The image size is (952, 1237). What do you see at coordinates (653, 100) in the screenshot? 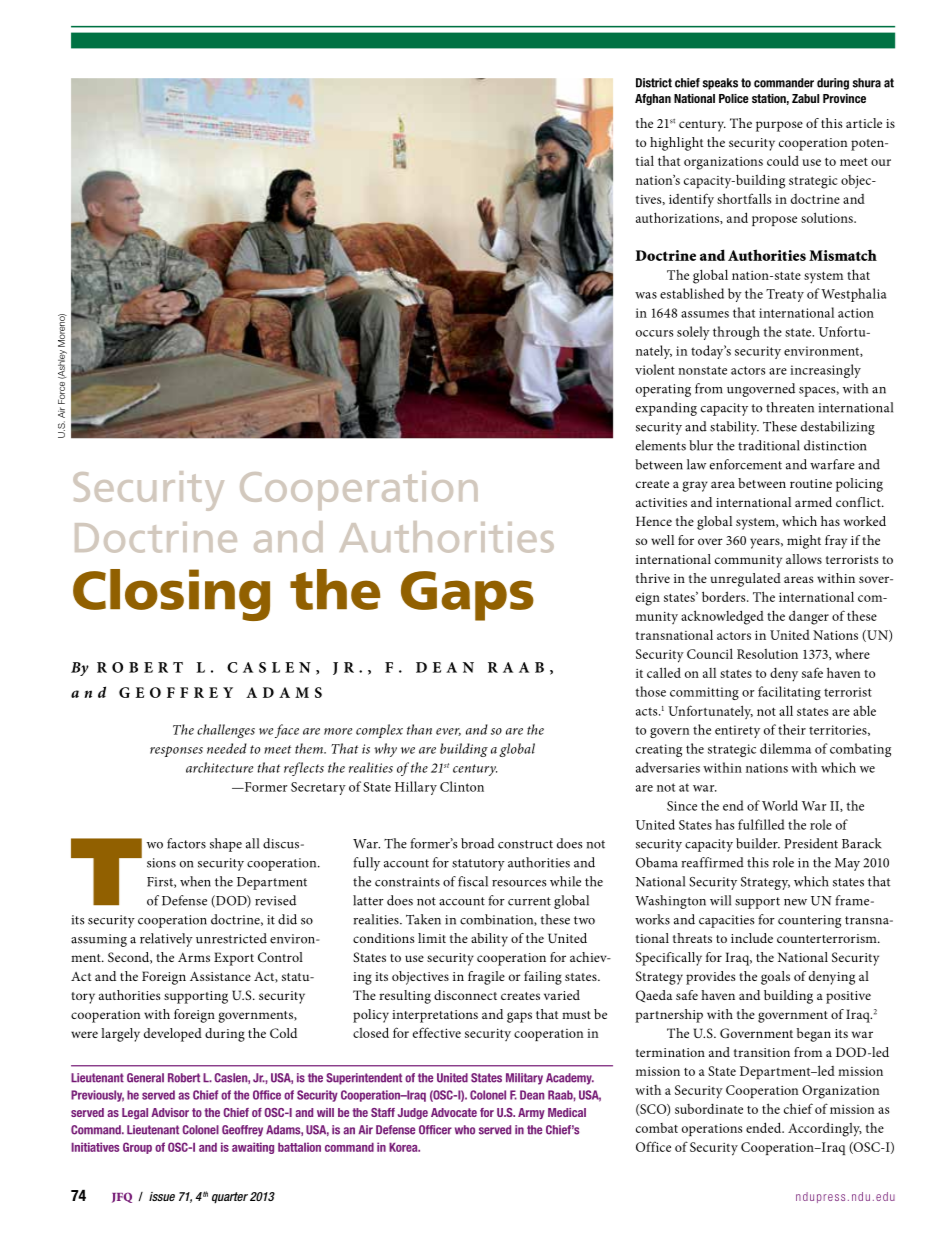
I see `Afghan` at bounding box center [653, 100].
